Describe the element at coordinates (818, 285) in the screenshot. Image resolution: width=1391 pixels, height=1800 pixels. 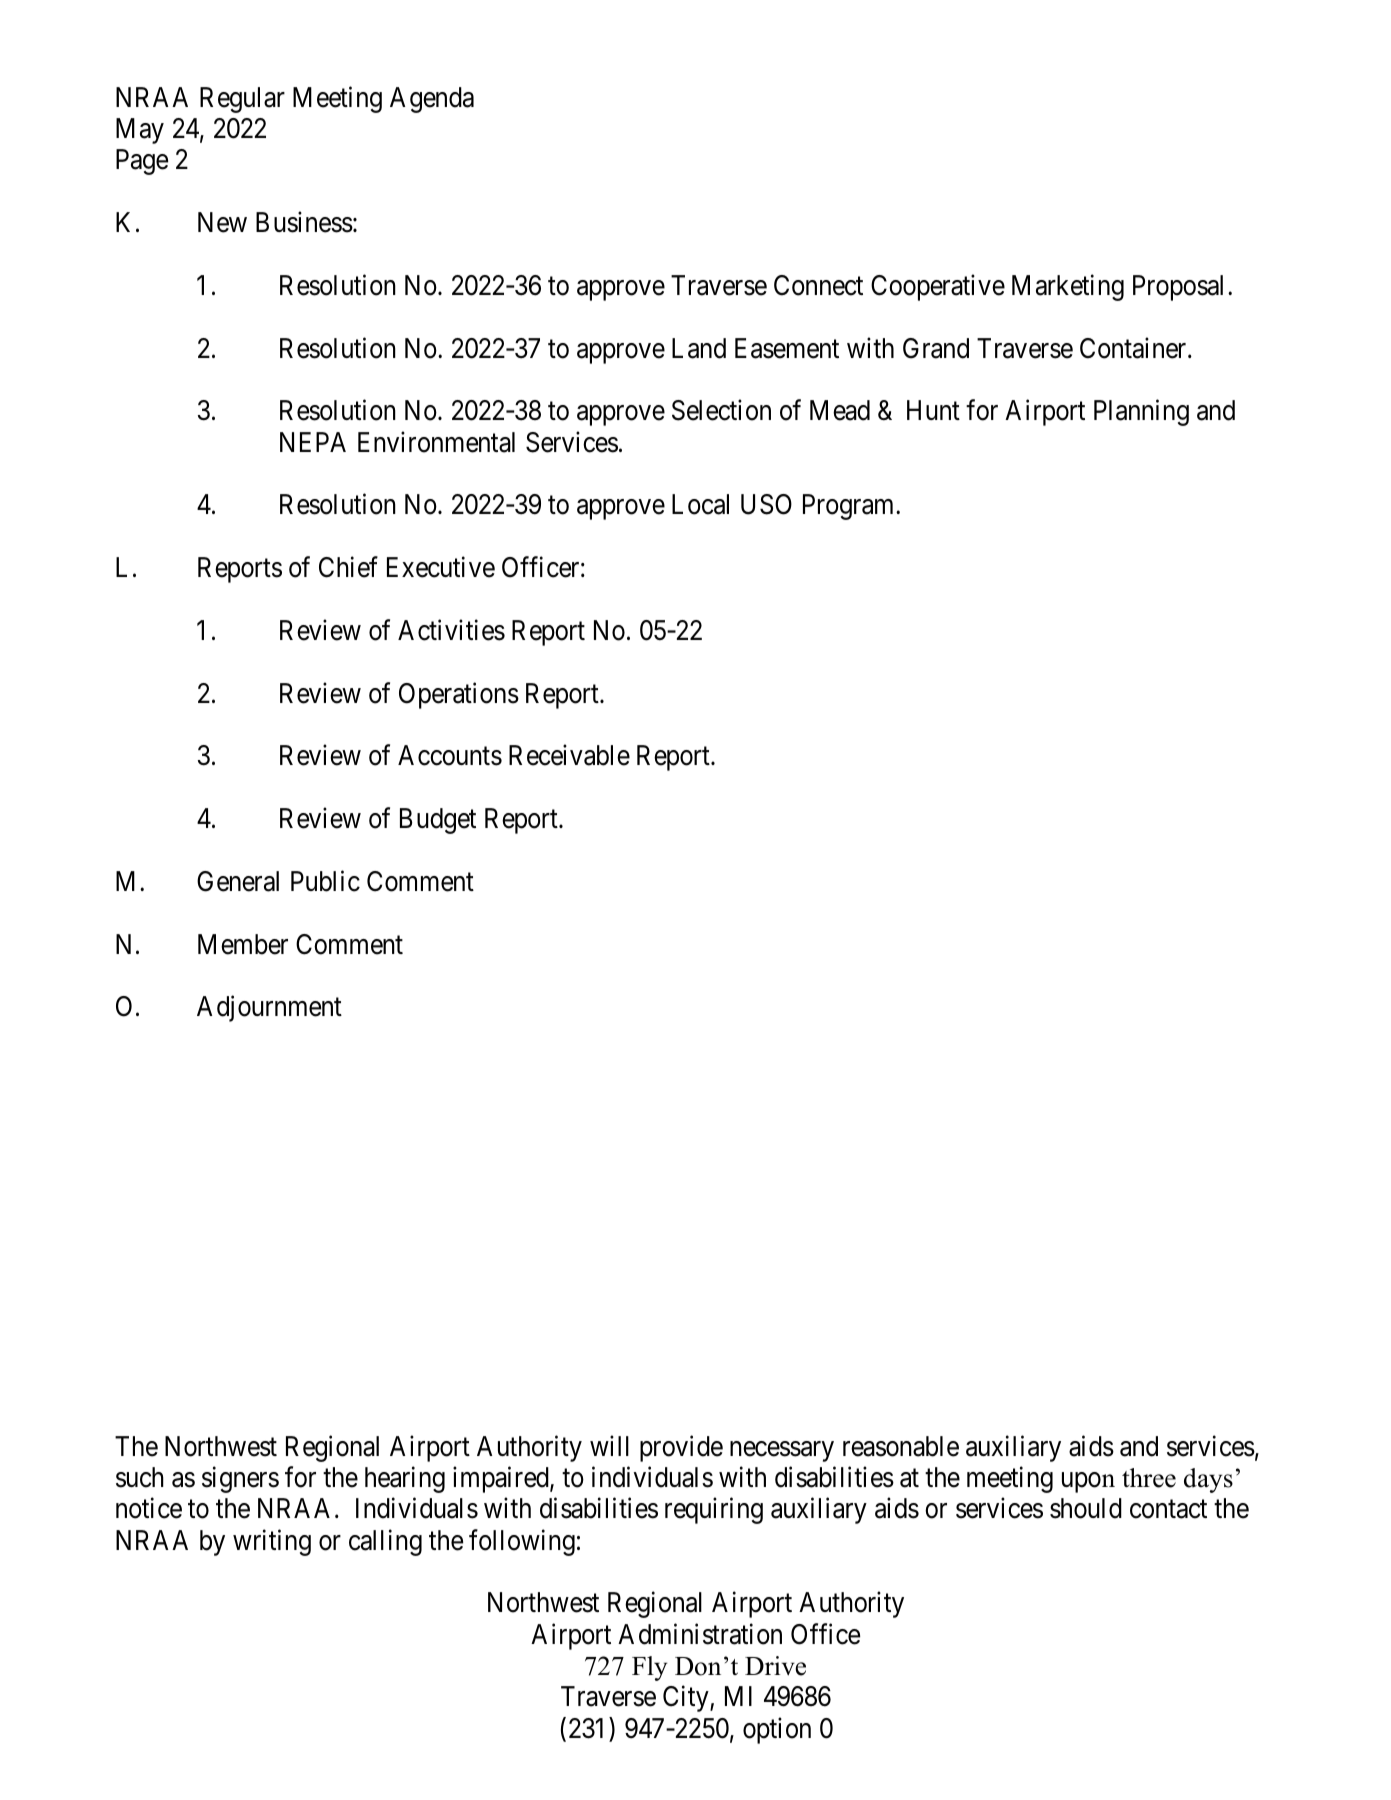
I see `Connect` at that location.
